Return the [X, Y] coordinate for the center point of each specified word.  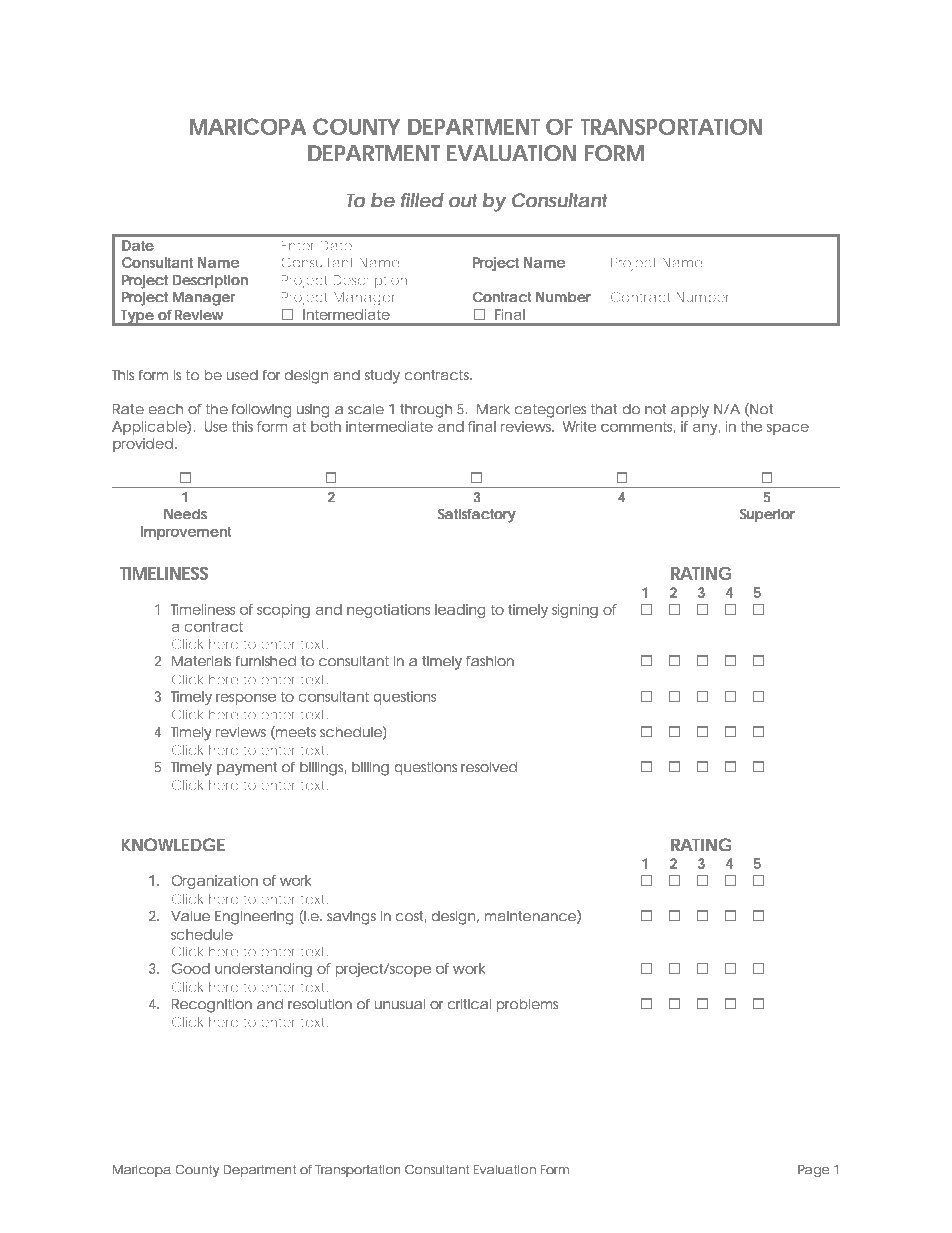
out [463, 200]
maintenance [530, 916]
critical [469, 1004]
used [242, 375]
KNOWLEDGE [173, 844]
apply [690, 411]
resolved [489, 767]
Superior [767, 515]
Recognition [212, 1006]
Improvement [186, 533]
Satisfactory [477, 516]
